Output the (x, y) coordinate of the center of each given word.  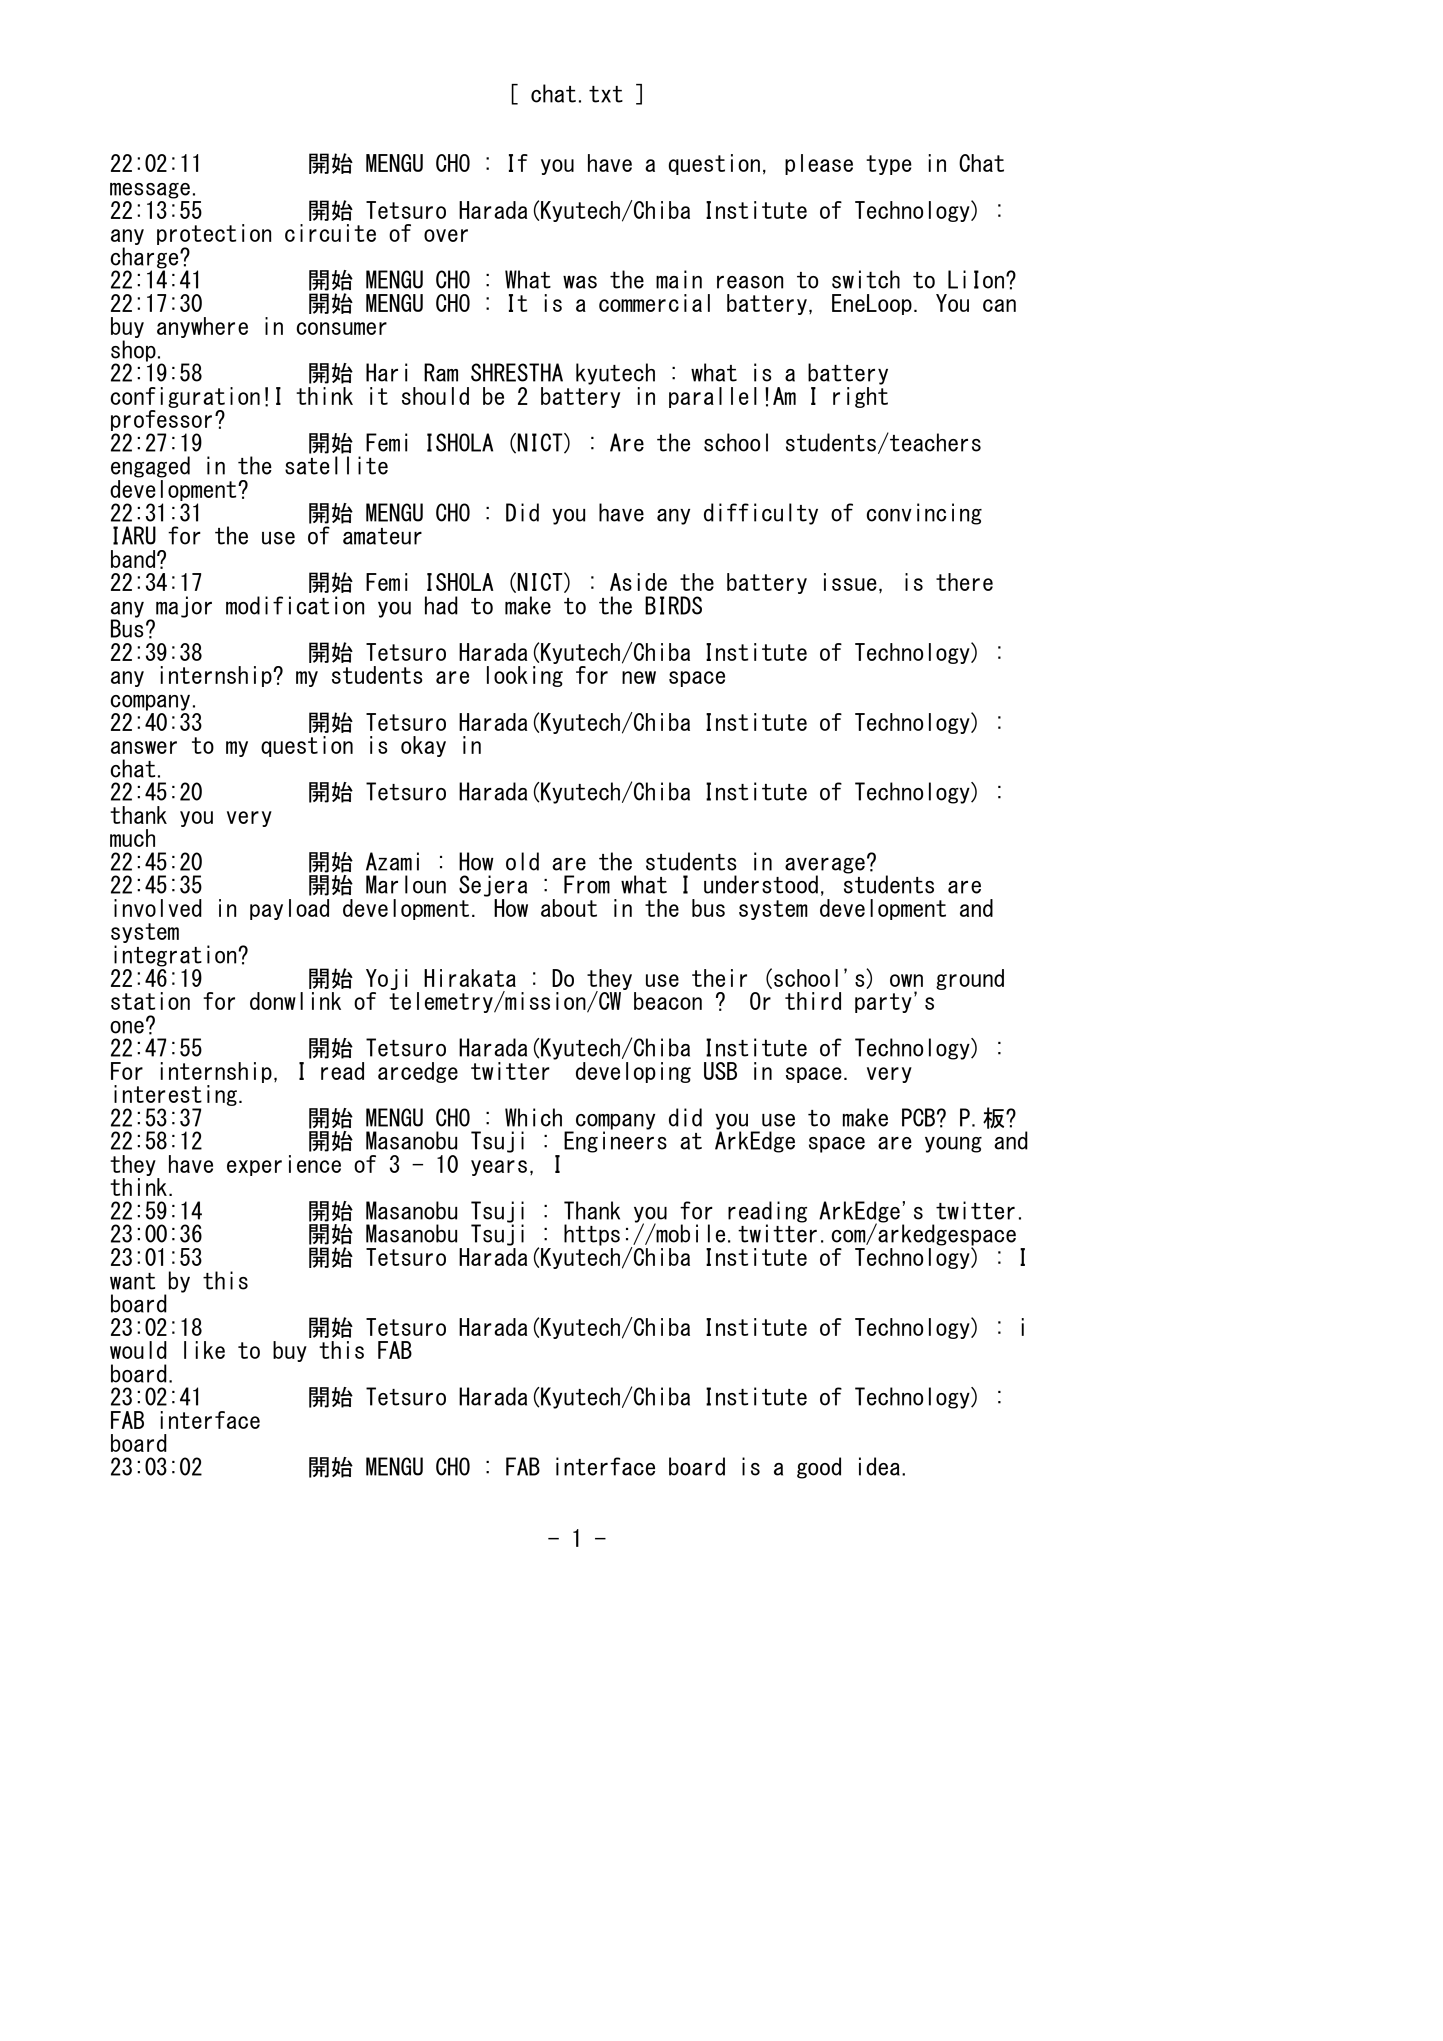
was (580, 282)
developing (633, 1072)
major (184, 607)
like (204, 1350)
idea (879, 1466)
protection (214, 236)
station (150, 1001)
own (906, 980)
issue (850, 582)
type (889, 165)
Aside (638, 582)
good (819, 1468)
